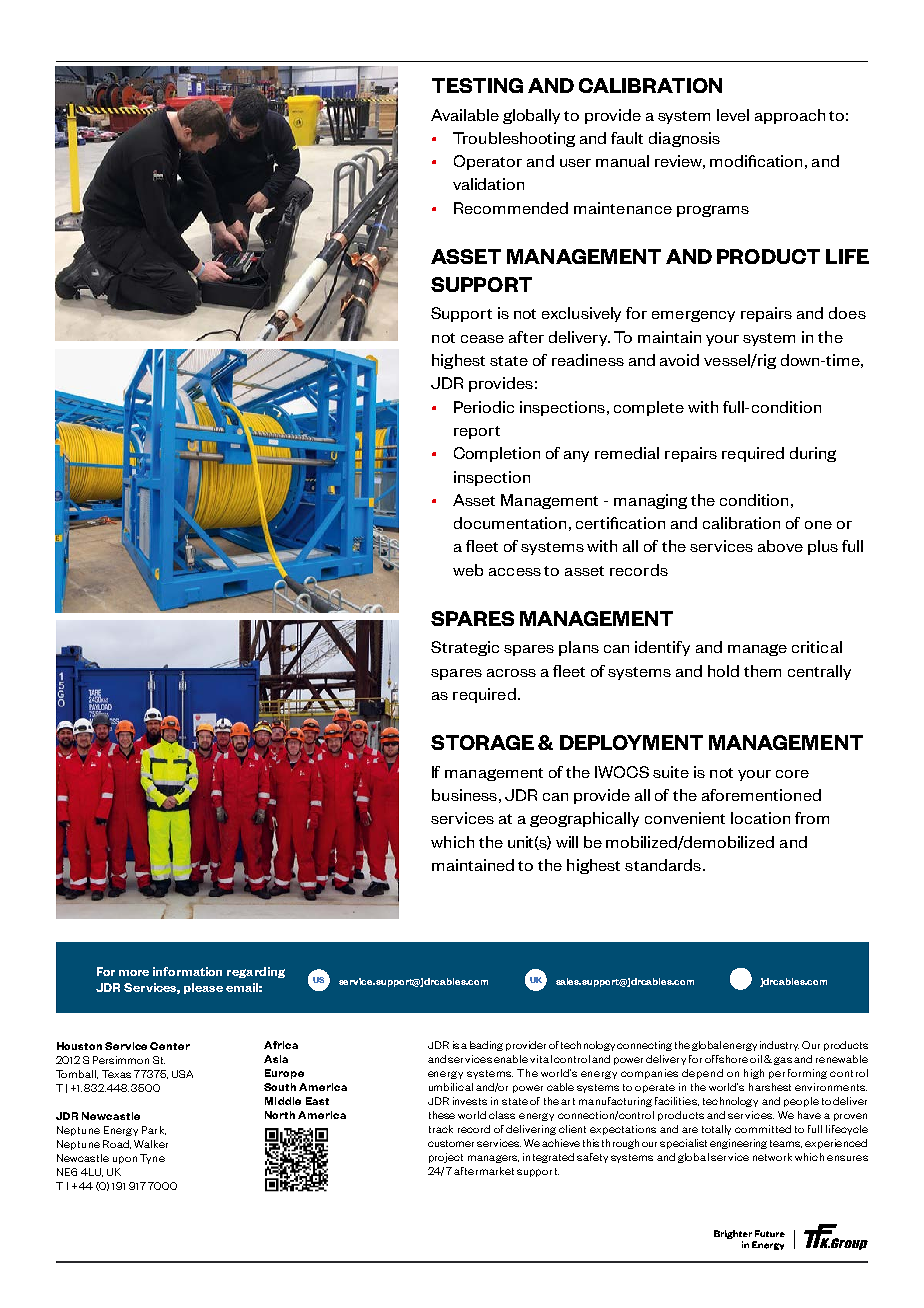  Describe the element at coordinates (465, 115) in the screenshot. I see `Available` at that location.
